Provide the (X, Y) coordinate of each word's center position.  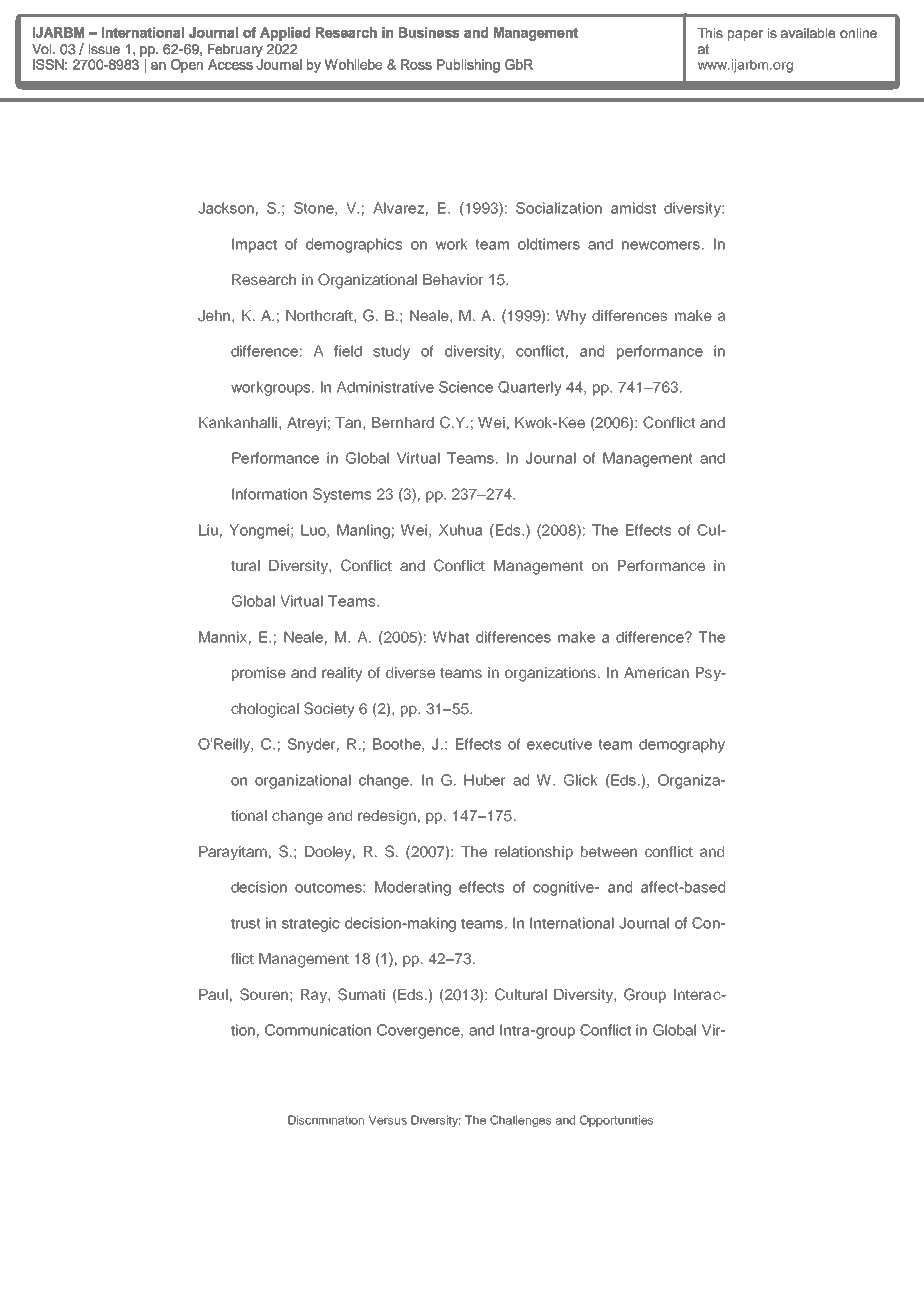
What (451, 637)
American (656, 672)
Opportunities (617, 1121)
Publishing (468, 66)
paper (745, 35)
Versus (388, 1120)
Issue (104, 49)
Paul (213, 994)
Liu (208, 530)
